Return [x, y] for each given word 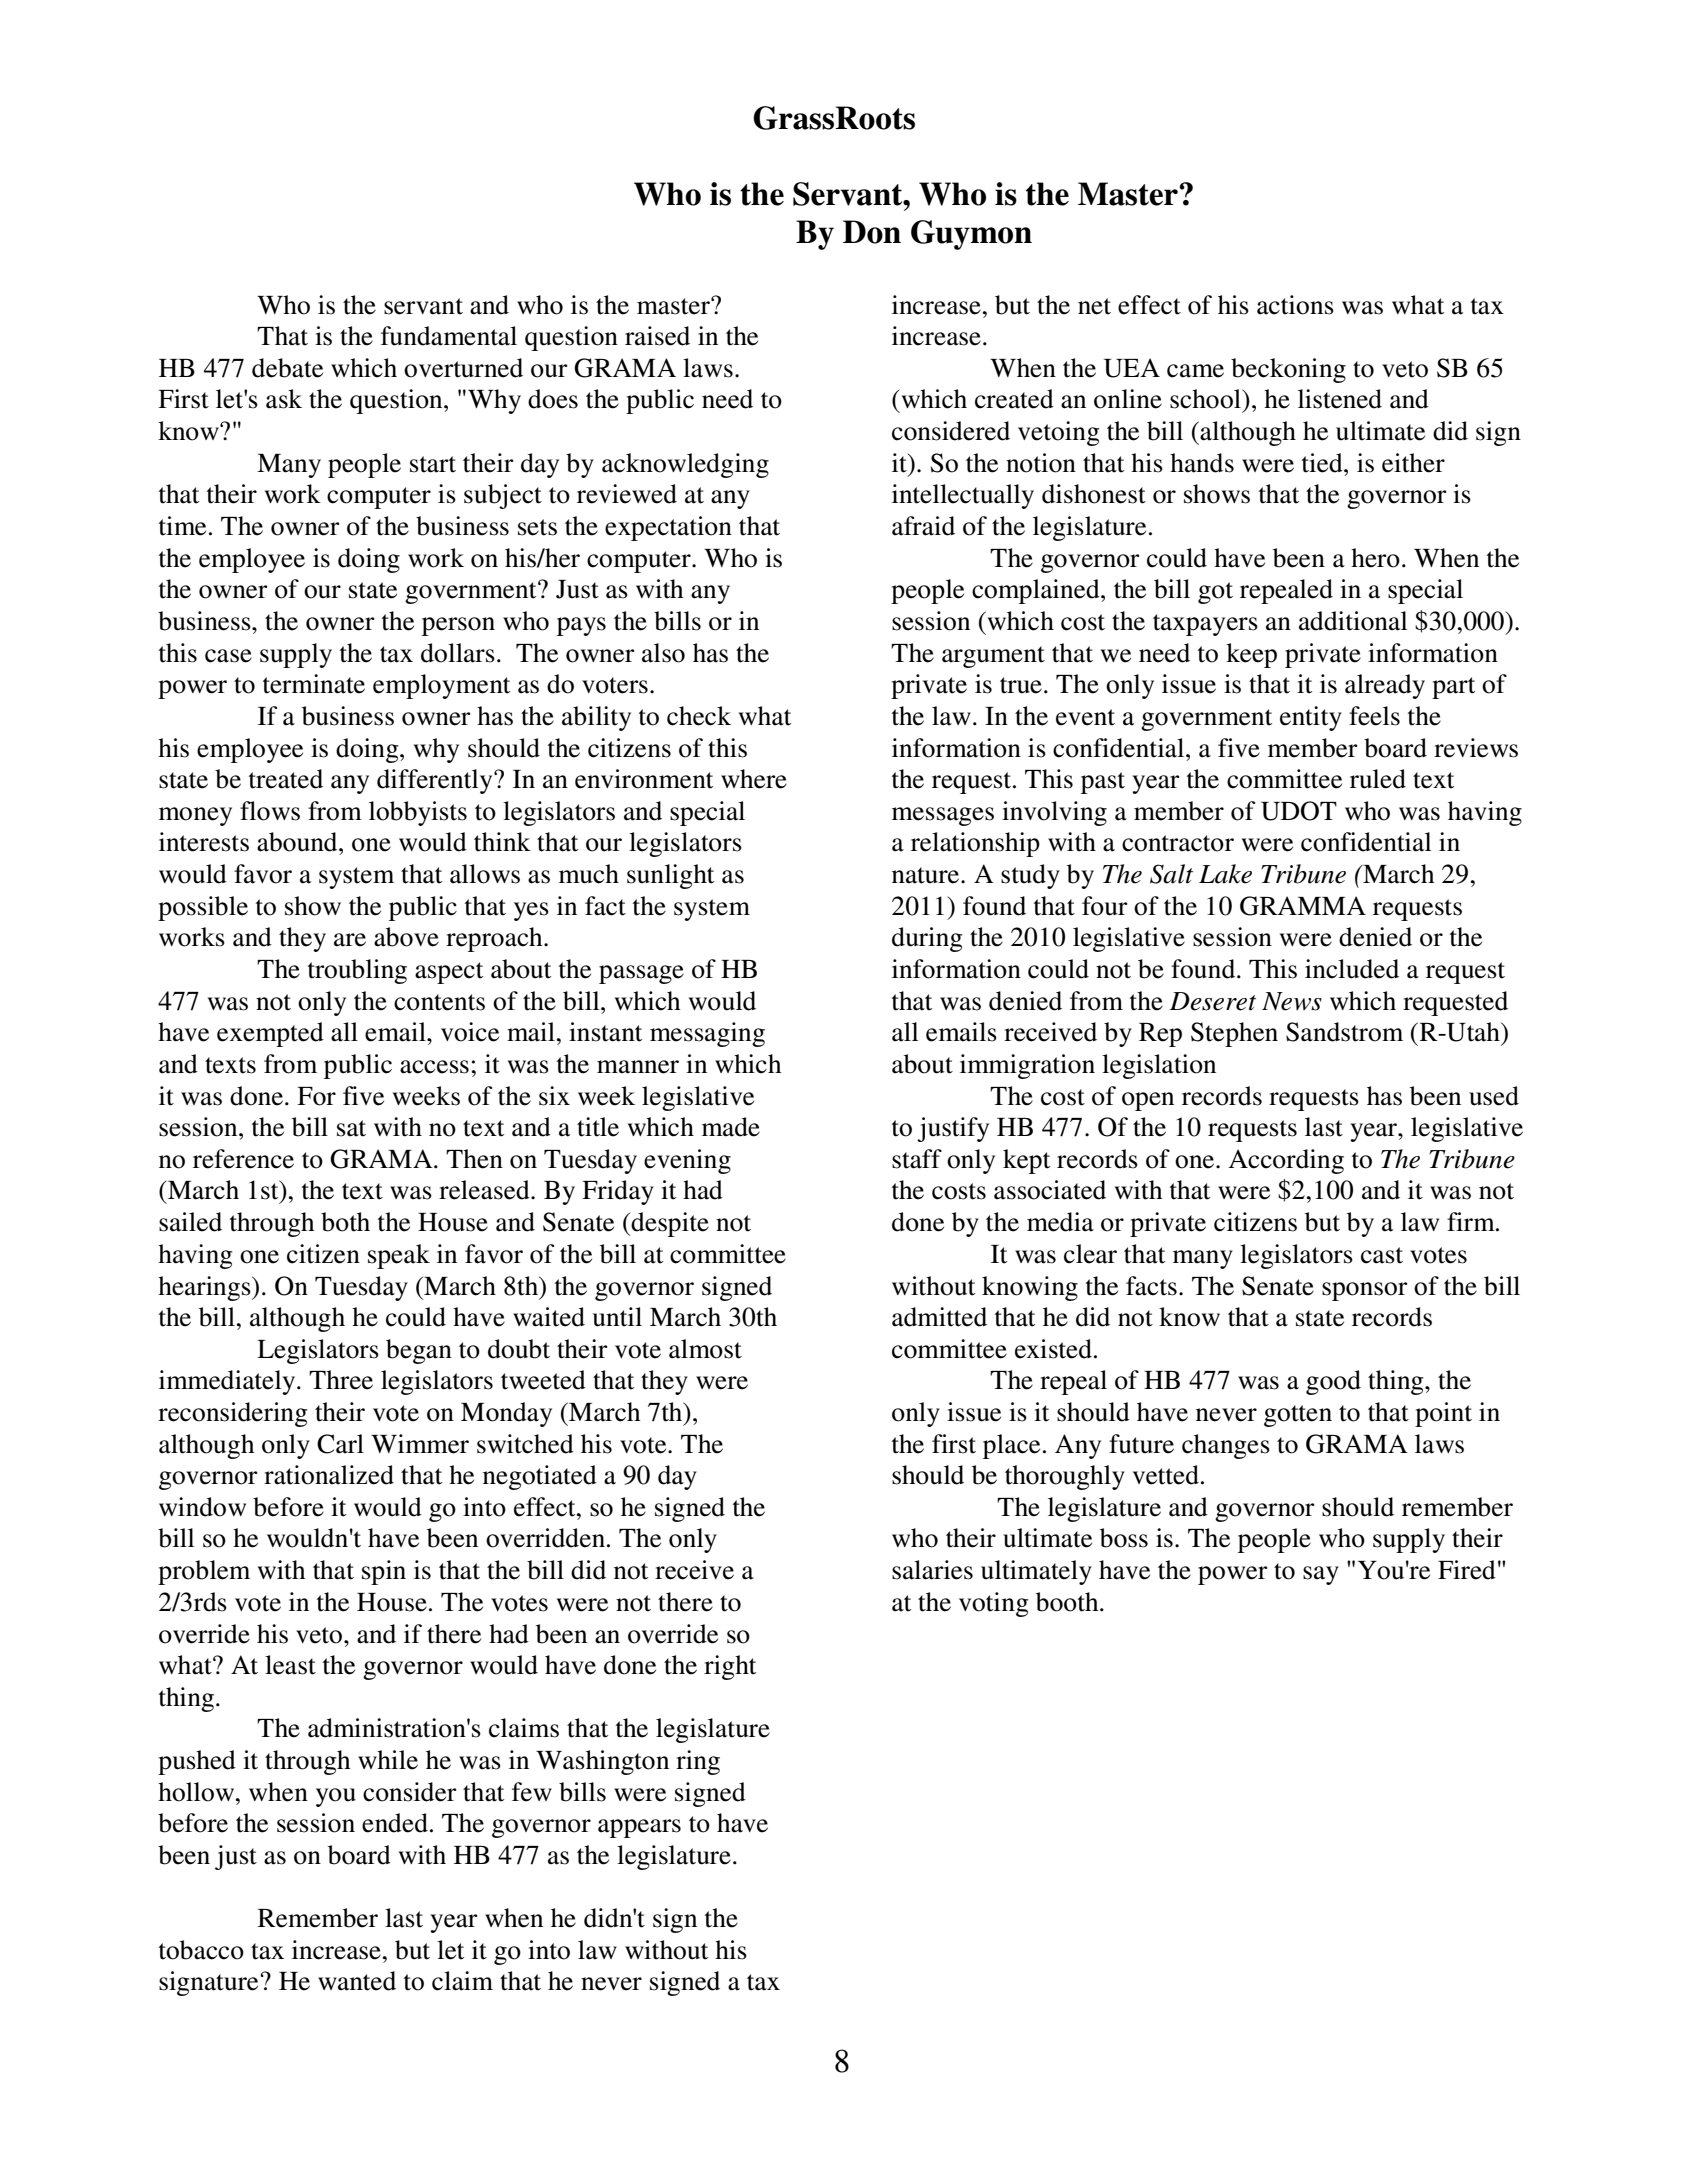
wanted [357, 1981]
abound [298, 842]
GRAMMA [1303, 906]
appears [639, 1828]
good [1333, 1382]
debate [287, 368]
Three [341, 1380]
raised [657, 336]
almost [705, 1349]
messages [943, 816]
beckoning [1288, 370]
